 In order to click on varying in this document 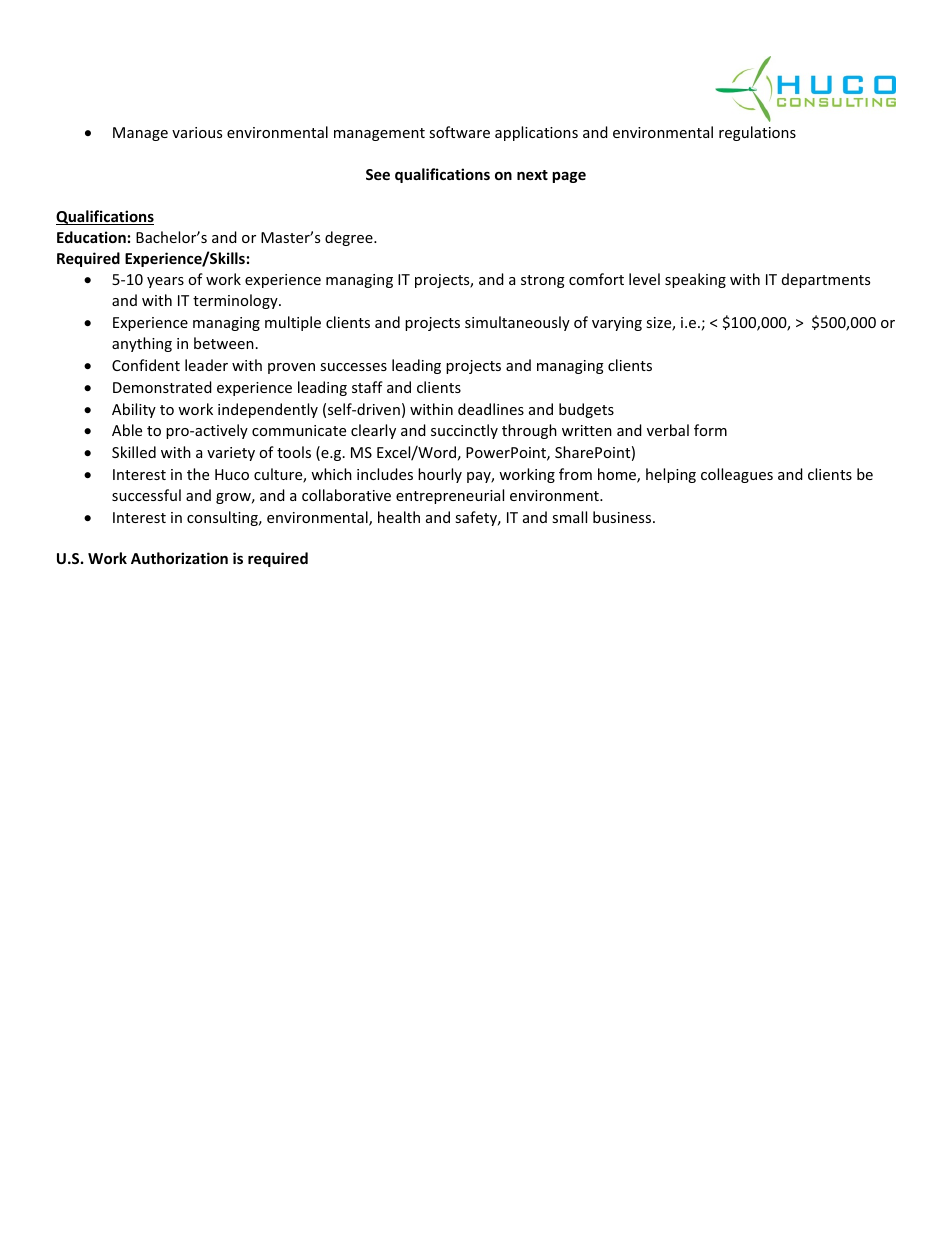, I will do `click(617, 324)`.
